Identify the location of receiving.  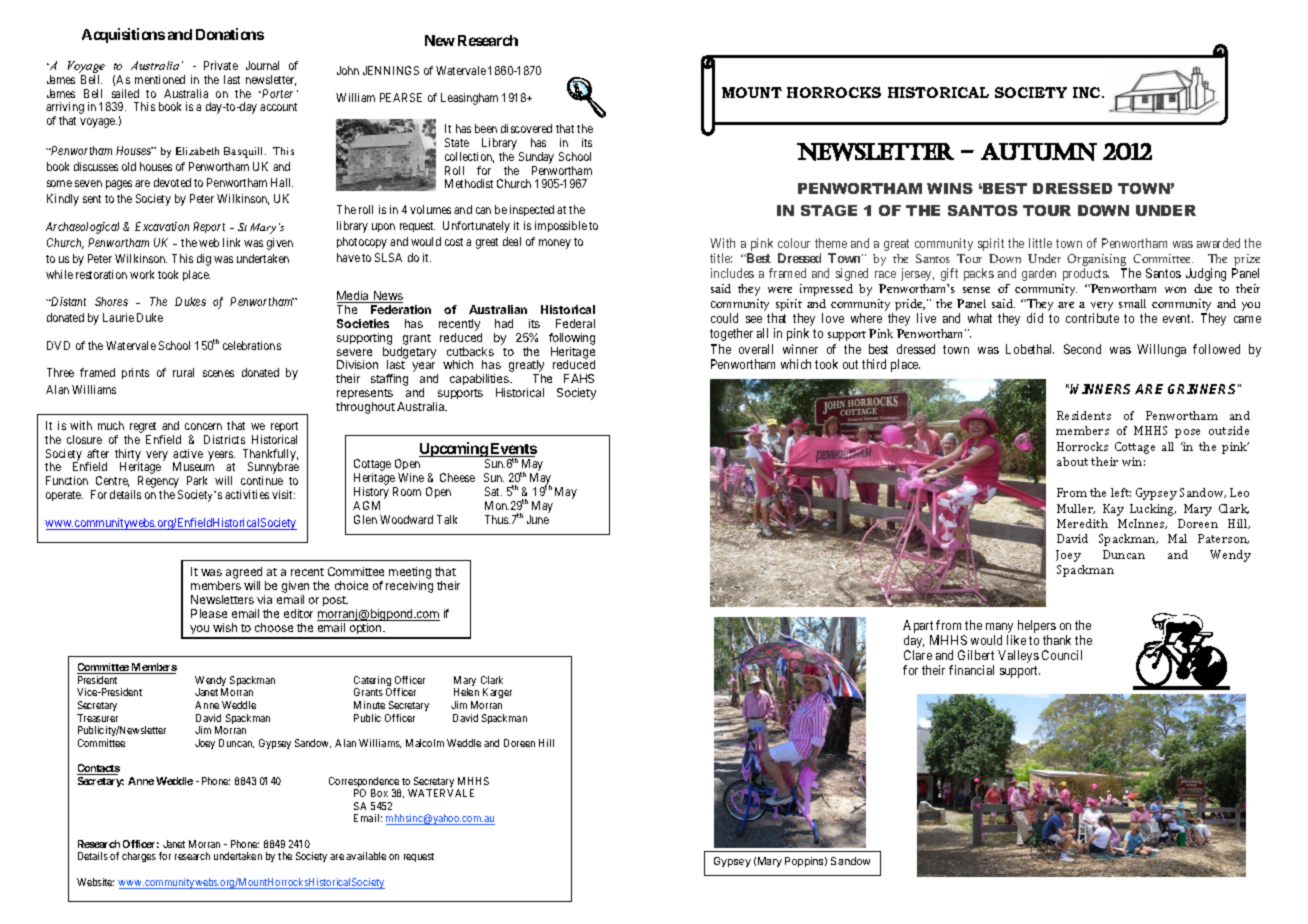
(409, 587).
